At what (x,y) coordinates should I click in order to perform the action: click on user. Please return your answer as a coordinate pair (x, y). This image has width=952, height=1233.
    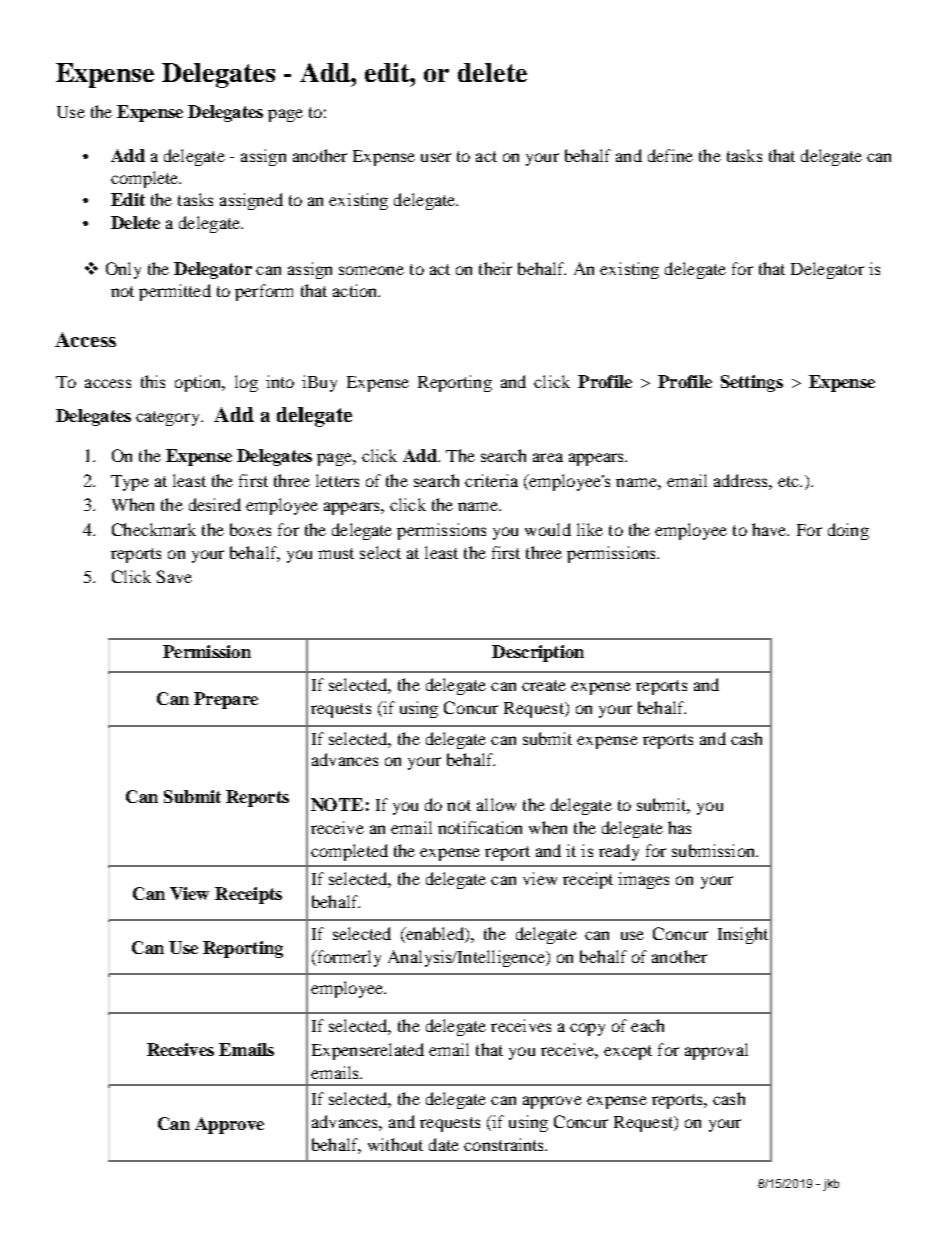
    Looking at the image, I should click on (436, 157).
